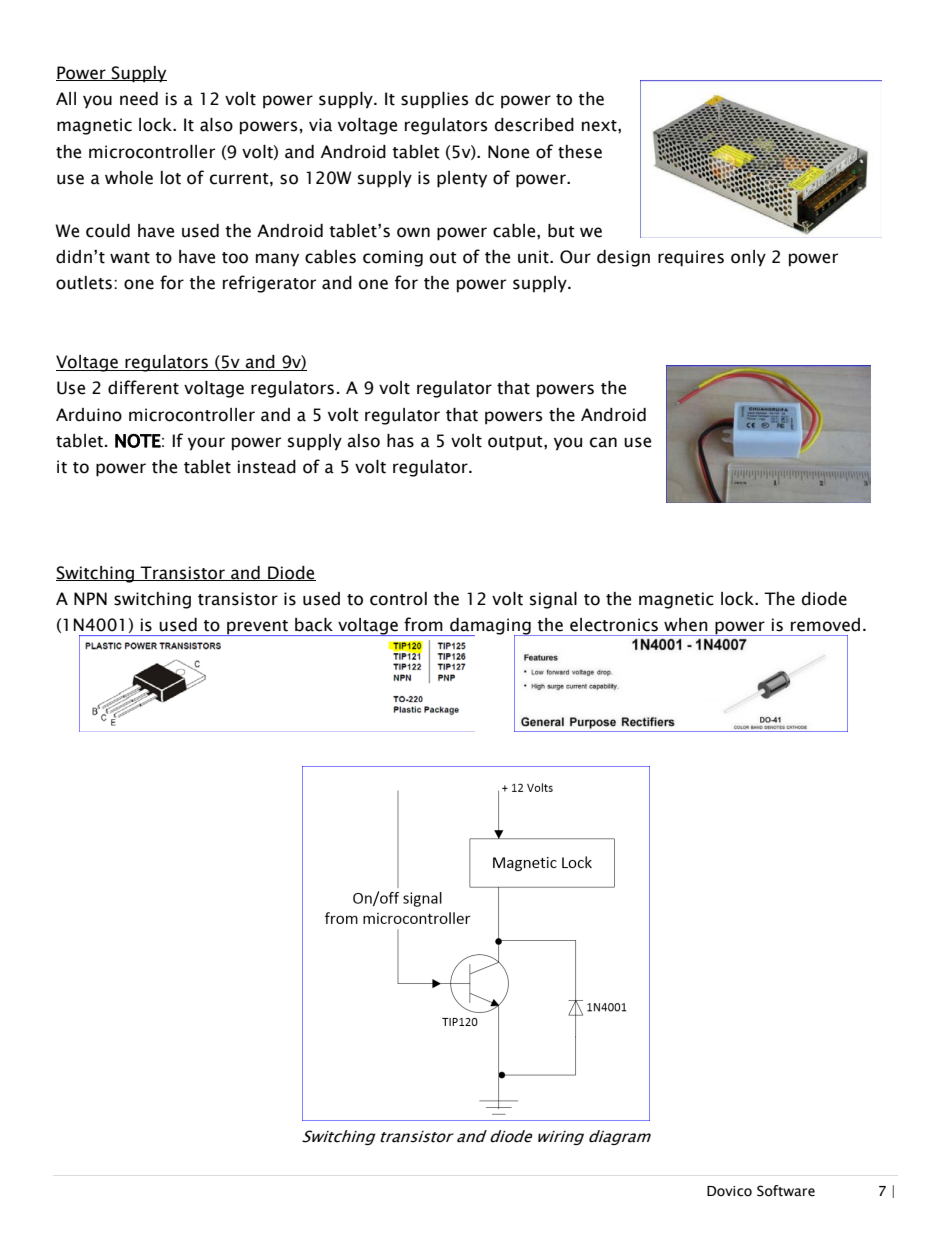  What do you see at coordinates (435, 100) in the image?
I see `supplies` at bounding box center [435, 100].
